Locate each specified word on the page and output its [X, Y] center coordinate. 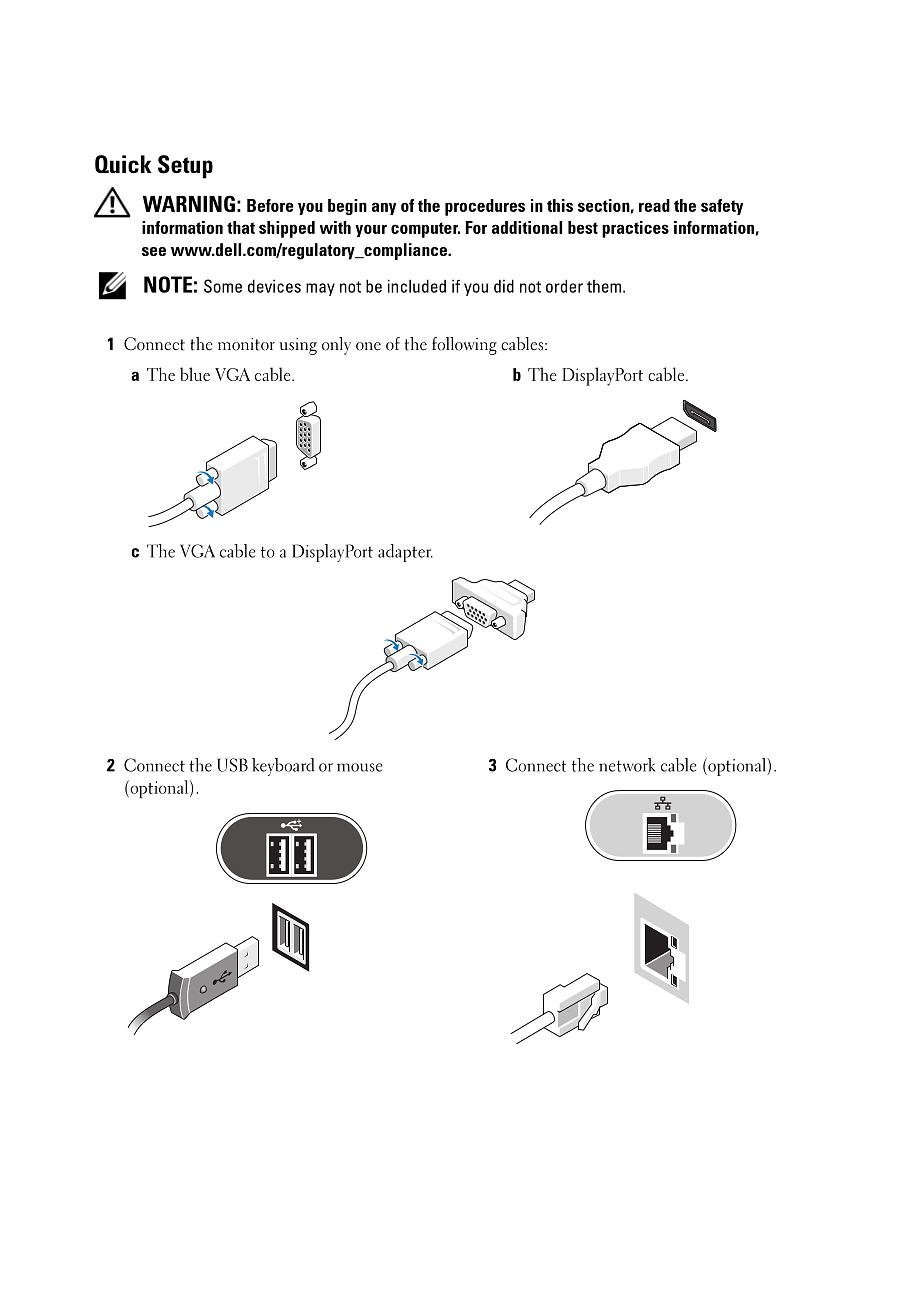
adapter [405, 553]
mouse [359, 767]
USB [232, 765]
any [384, 208]
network [627, 765]
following [464, 346]
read [654, 205]
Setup [185, 167]
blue [195, 374]
